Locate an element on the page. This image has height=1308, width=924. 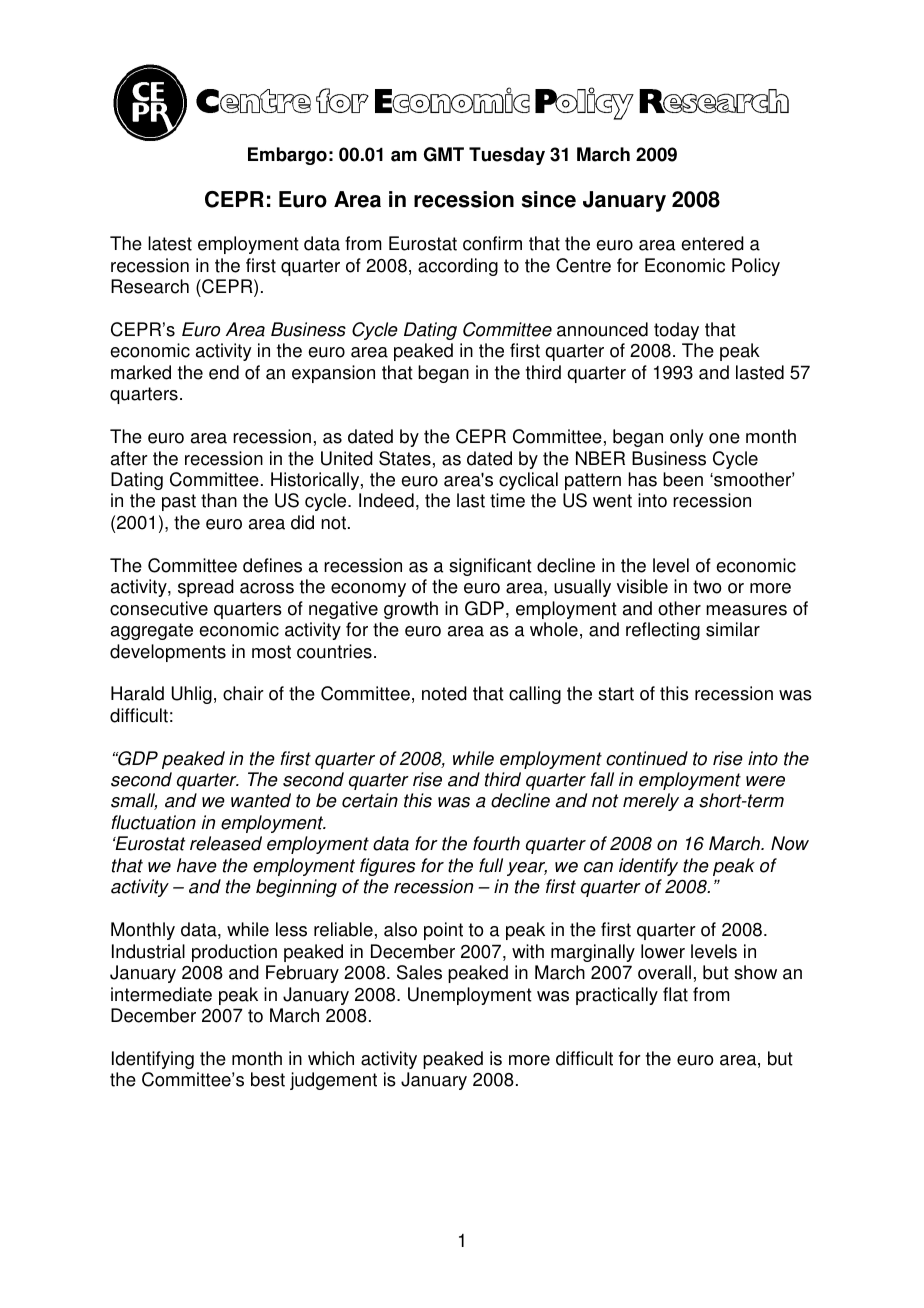
end is located at coordinates (224, 372).
